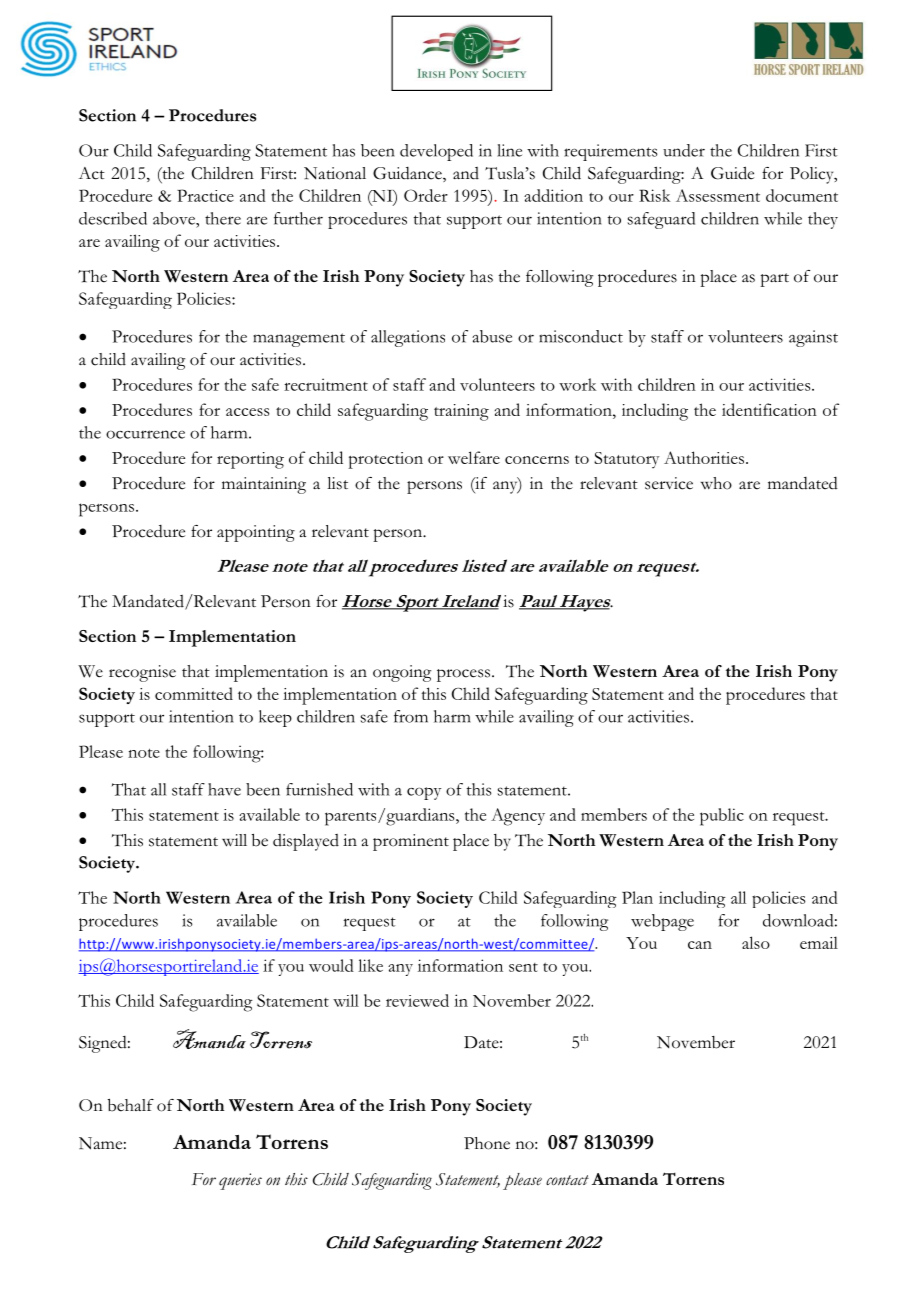  I want to click on queries, so click(240, 1181).
